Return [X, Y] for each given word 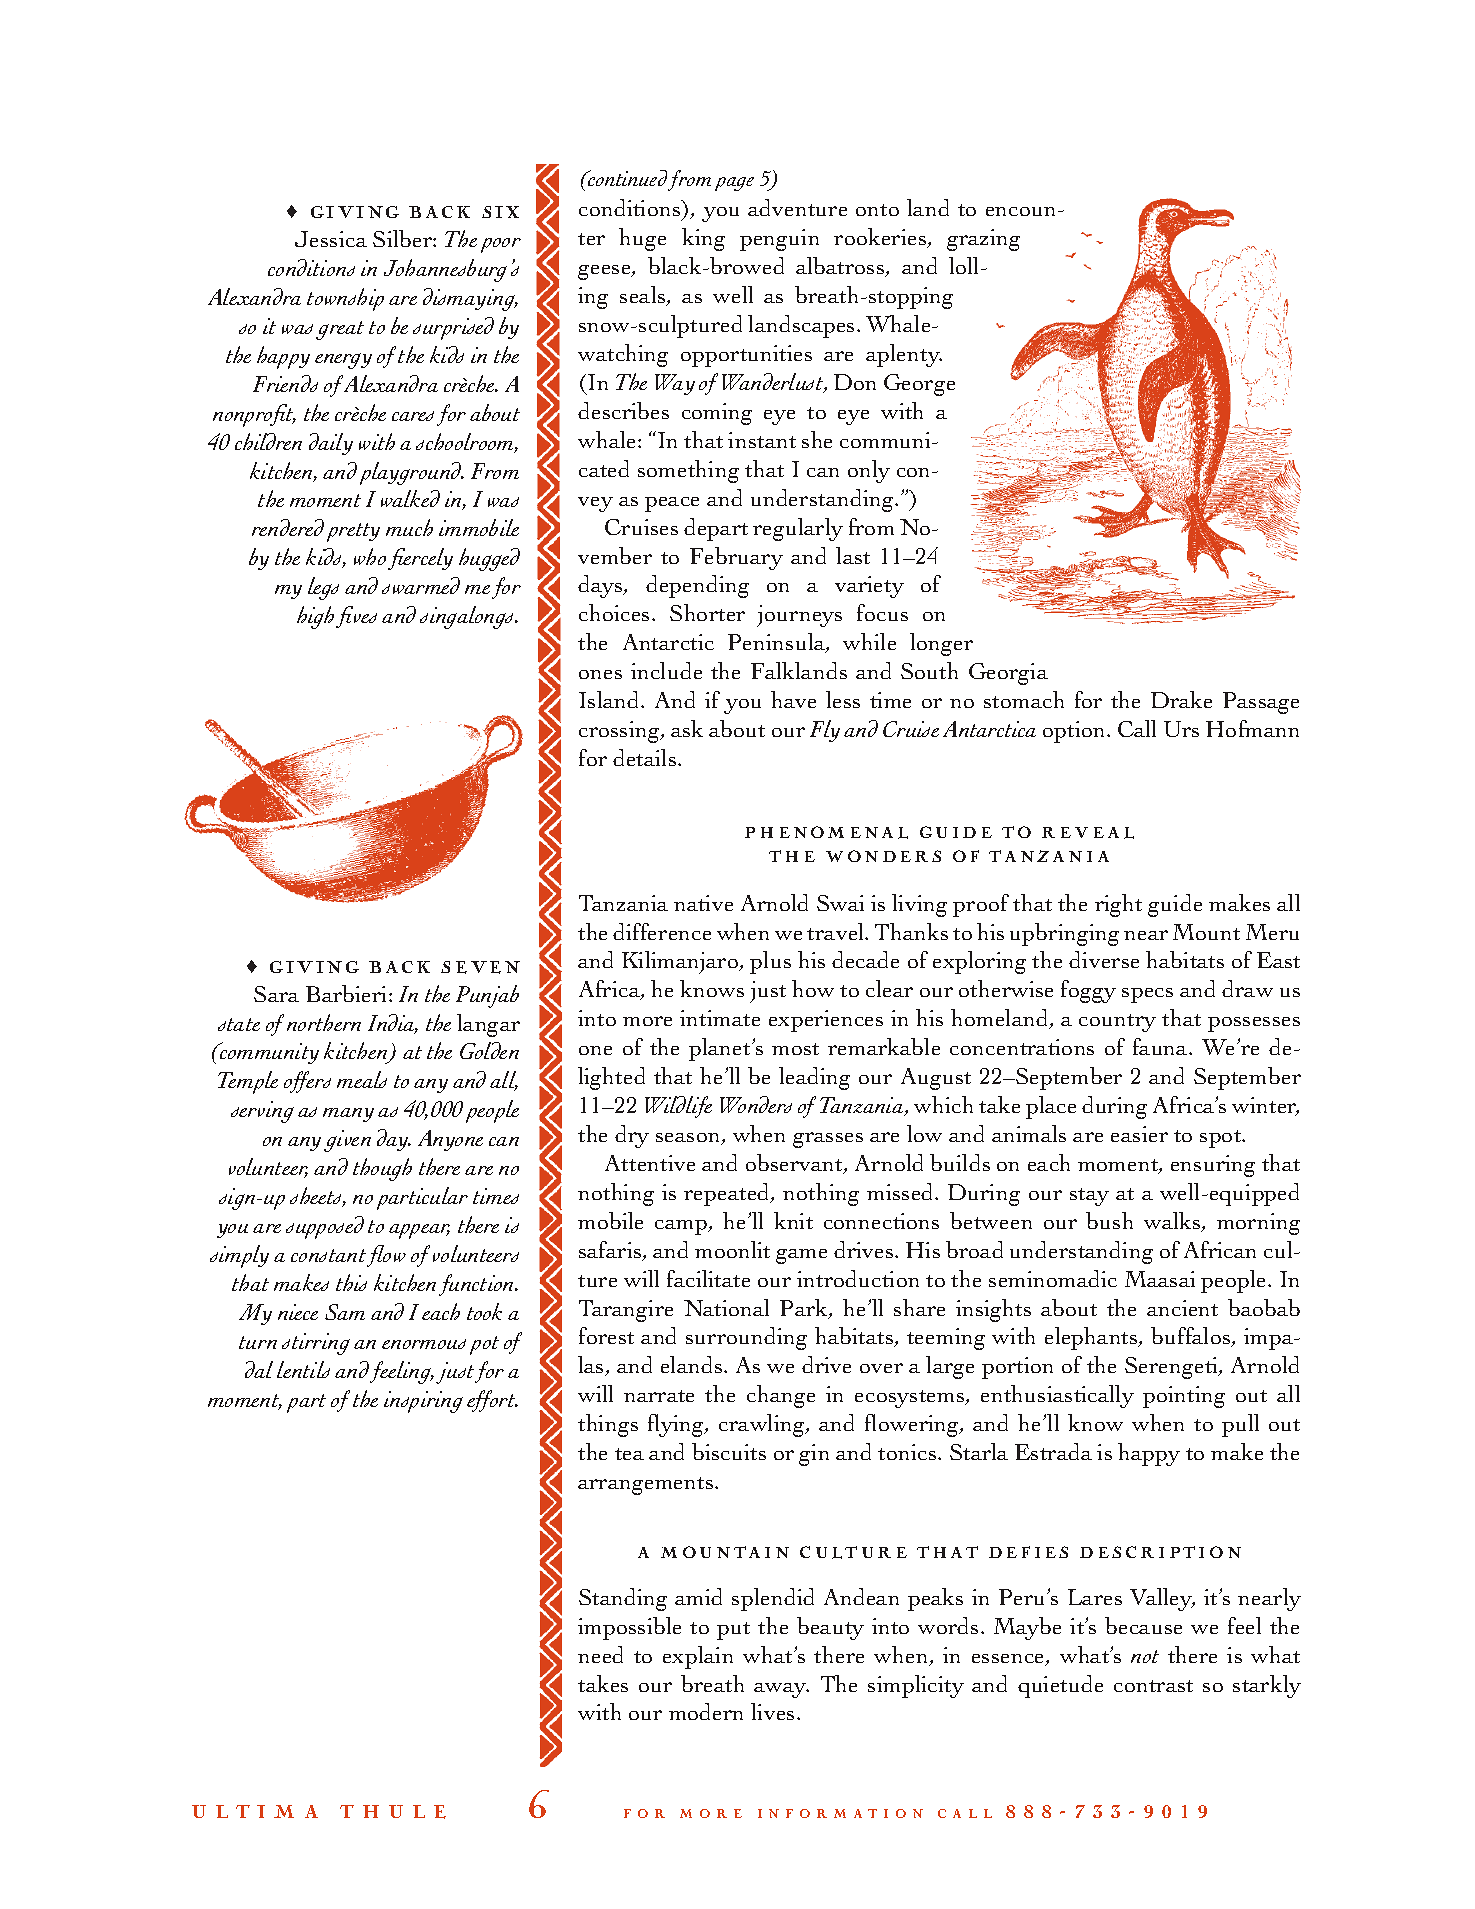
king [703, 239]
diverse [1104, 959]
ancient [1182, 1308]
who [370, 556]
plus [770, 962]
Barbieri [348, 993]
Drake [1181, 699]
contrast [1153, 1686]
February [736, 558]
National [726, 1307]
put [733, 1631]
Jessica [331, 239]
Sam [345, 1312]
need [600, 1654]
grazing [983, 240]
